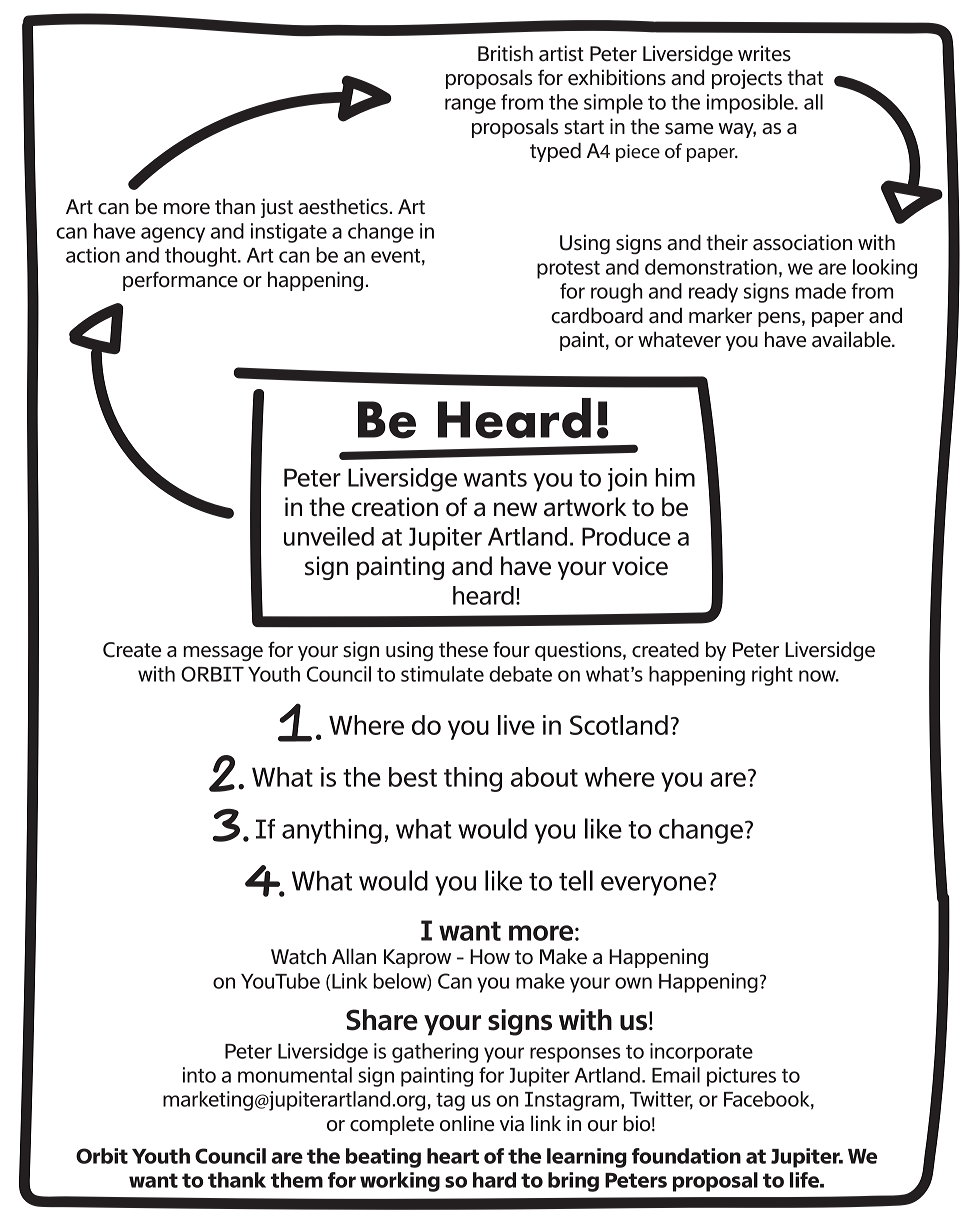  What do you see at coordinates (329, 536) in the screenshot?
I see `unveiled` at bounding box center [329, 536].
